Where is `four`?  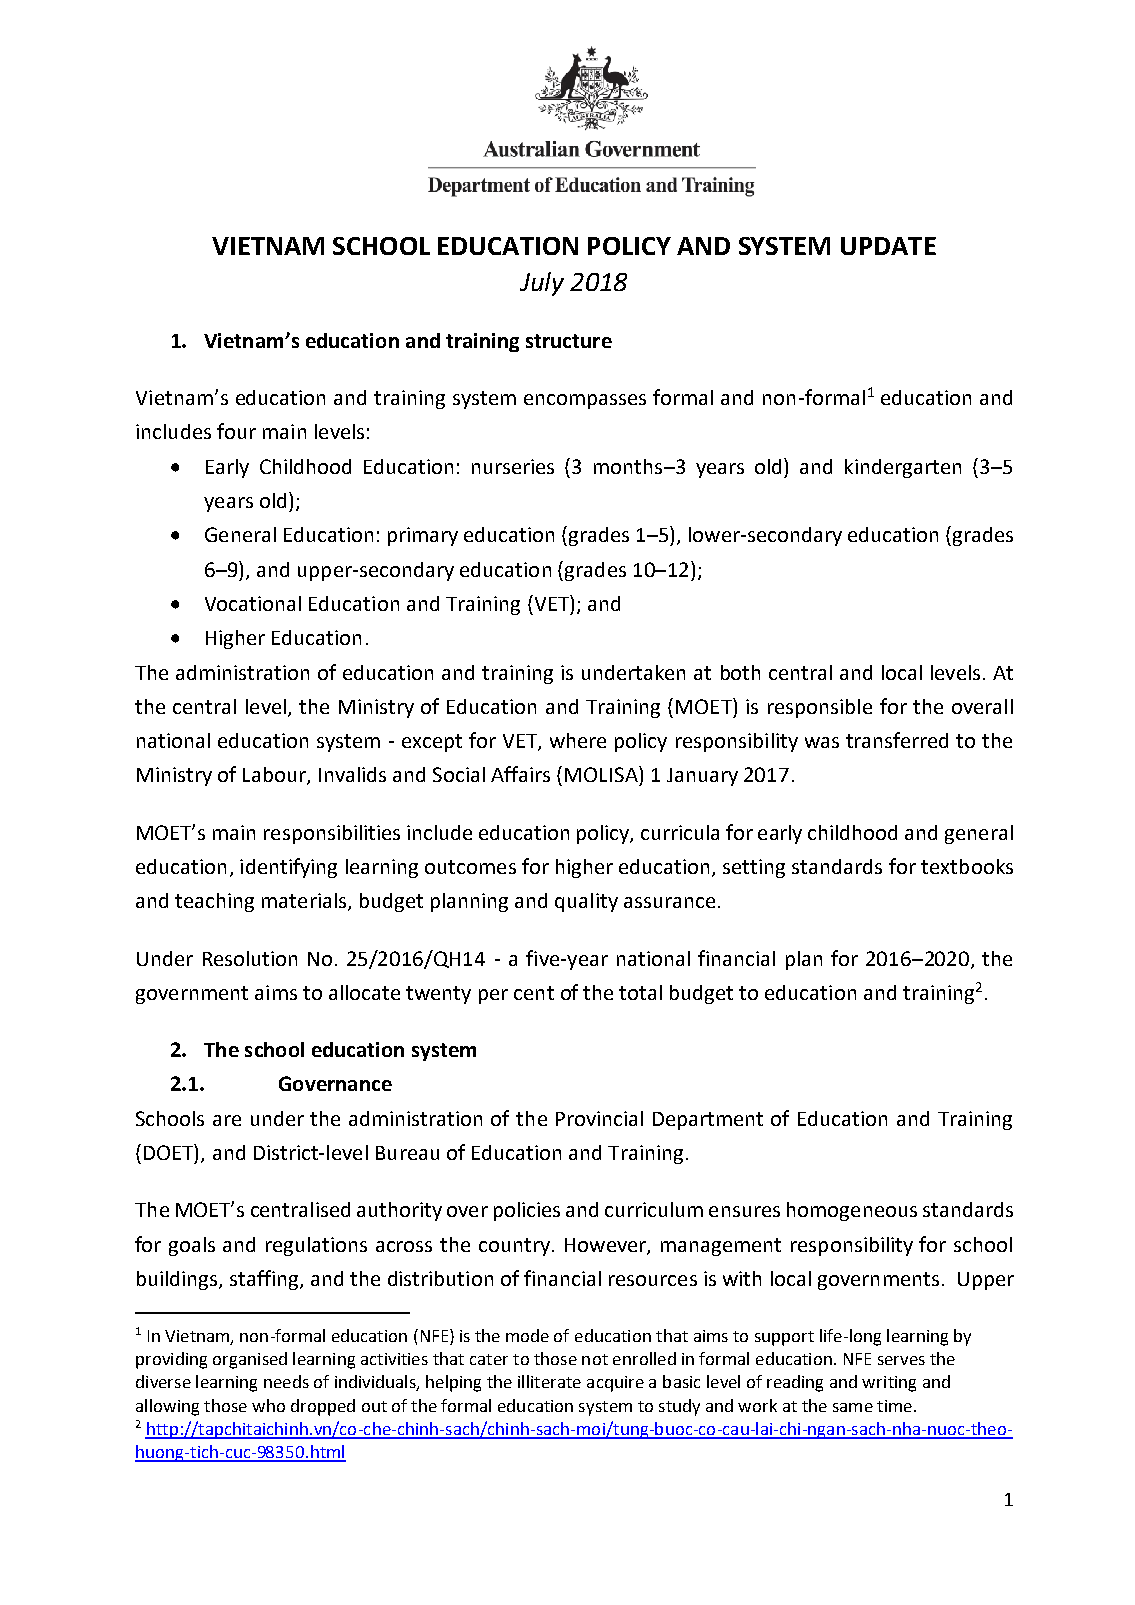 four is located at coordinates (236, 431).
